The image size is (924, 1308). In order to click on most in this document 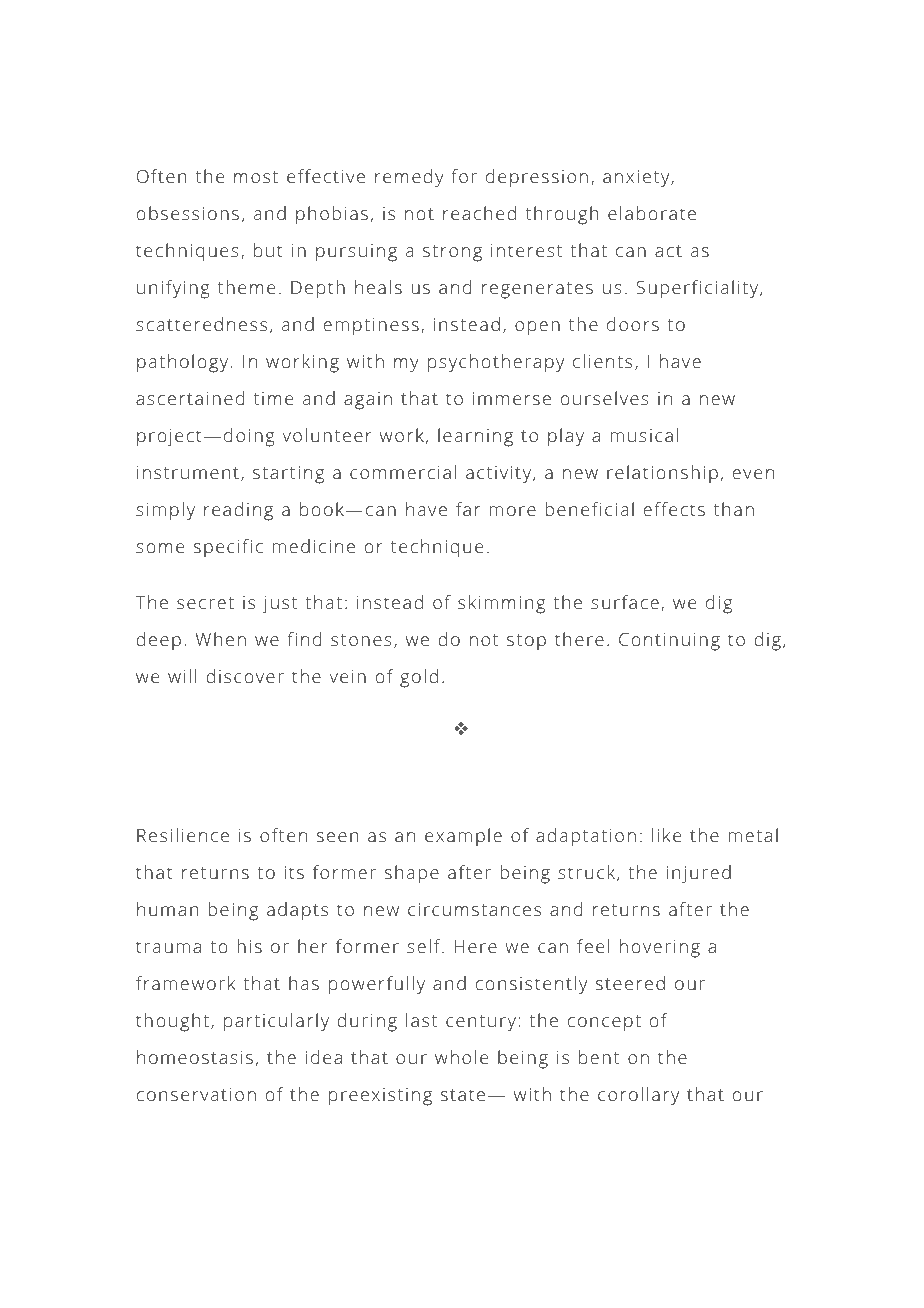, I will do `click(256, 177)`.
